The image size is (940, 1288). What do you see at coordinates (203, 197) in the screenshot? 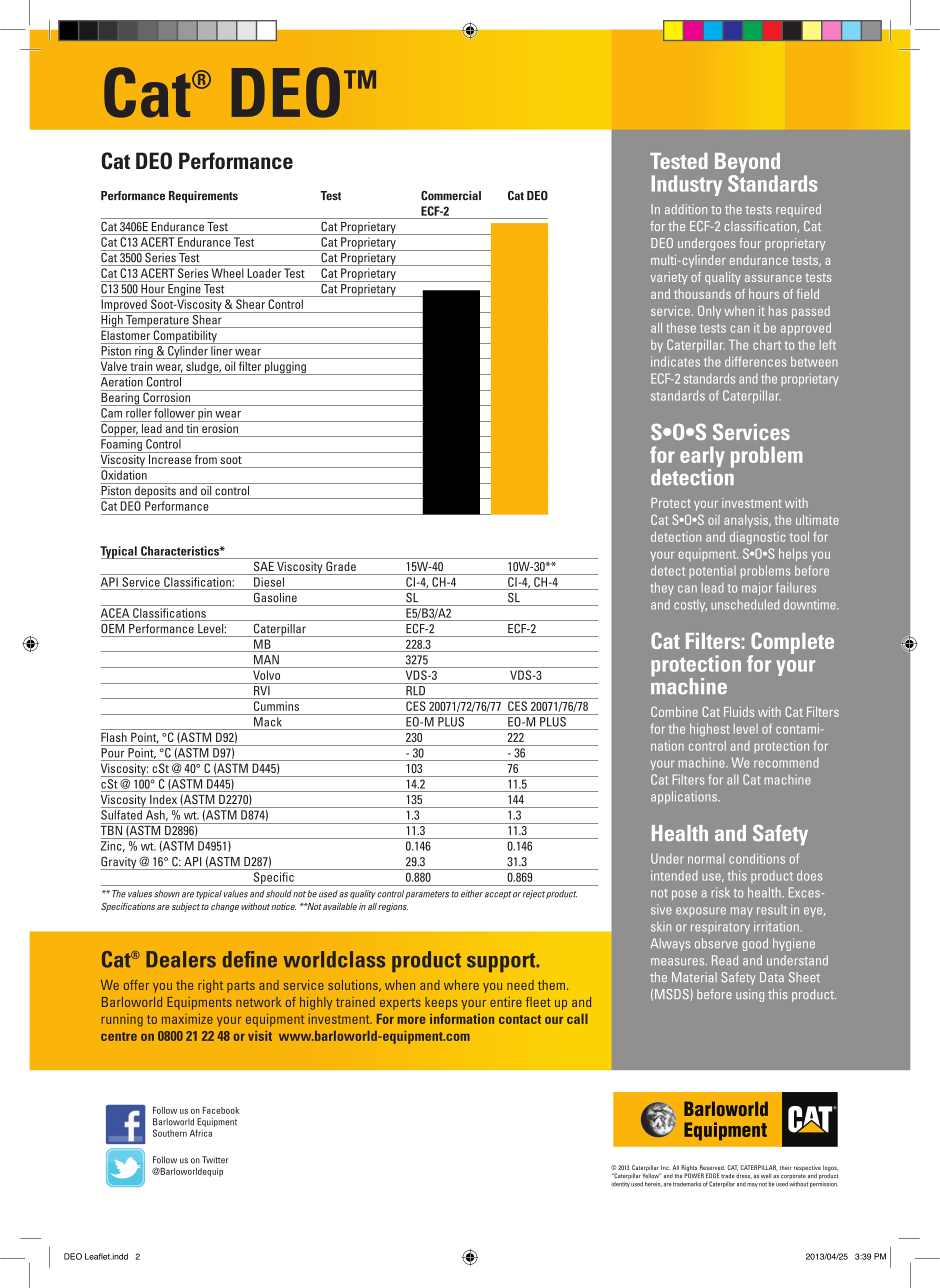
I see `Requirements` at bounding box center [203, 197].
